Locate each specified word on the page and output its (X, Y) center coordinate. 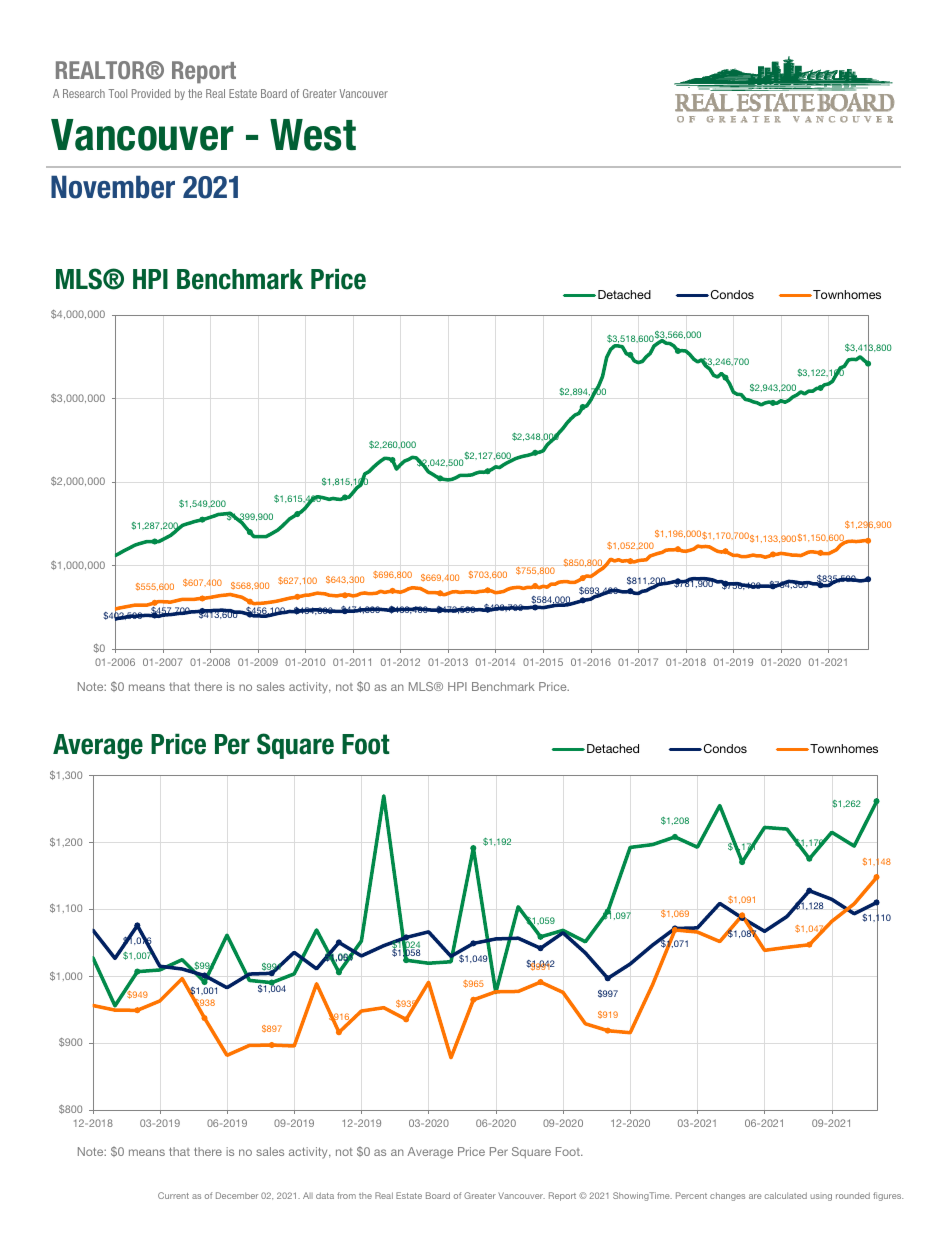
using (821, 1197)
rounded (853, 1195)
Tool (118, 93)
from (346, 1195)
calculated (786, 1195)
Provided (151, 93)
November (113, 187)
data (325, 1195)
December (237, 1195)
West (313, 135)
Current (173, 1195)
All (308, 1195)
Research (84, 93)
